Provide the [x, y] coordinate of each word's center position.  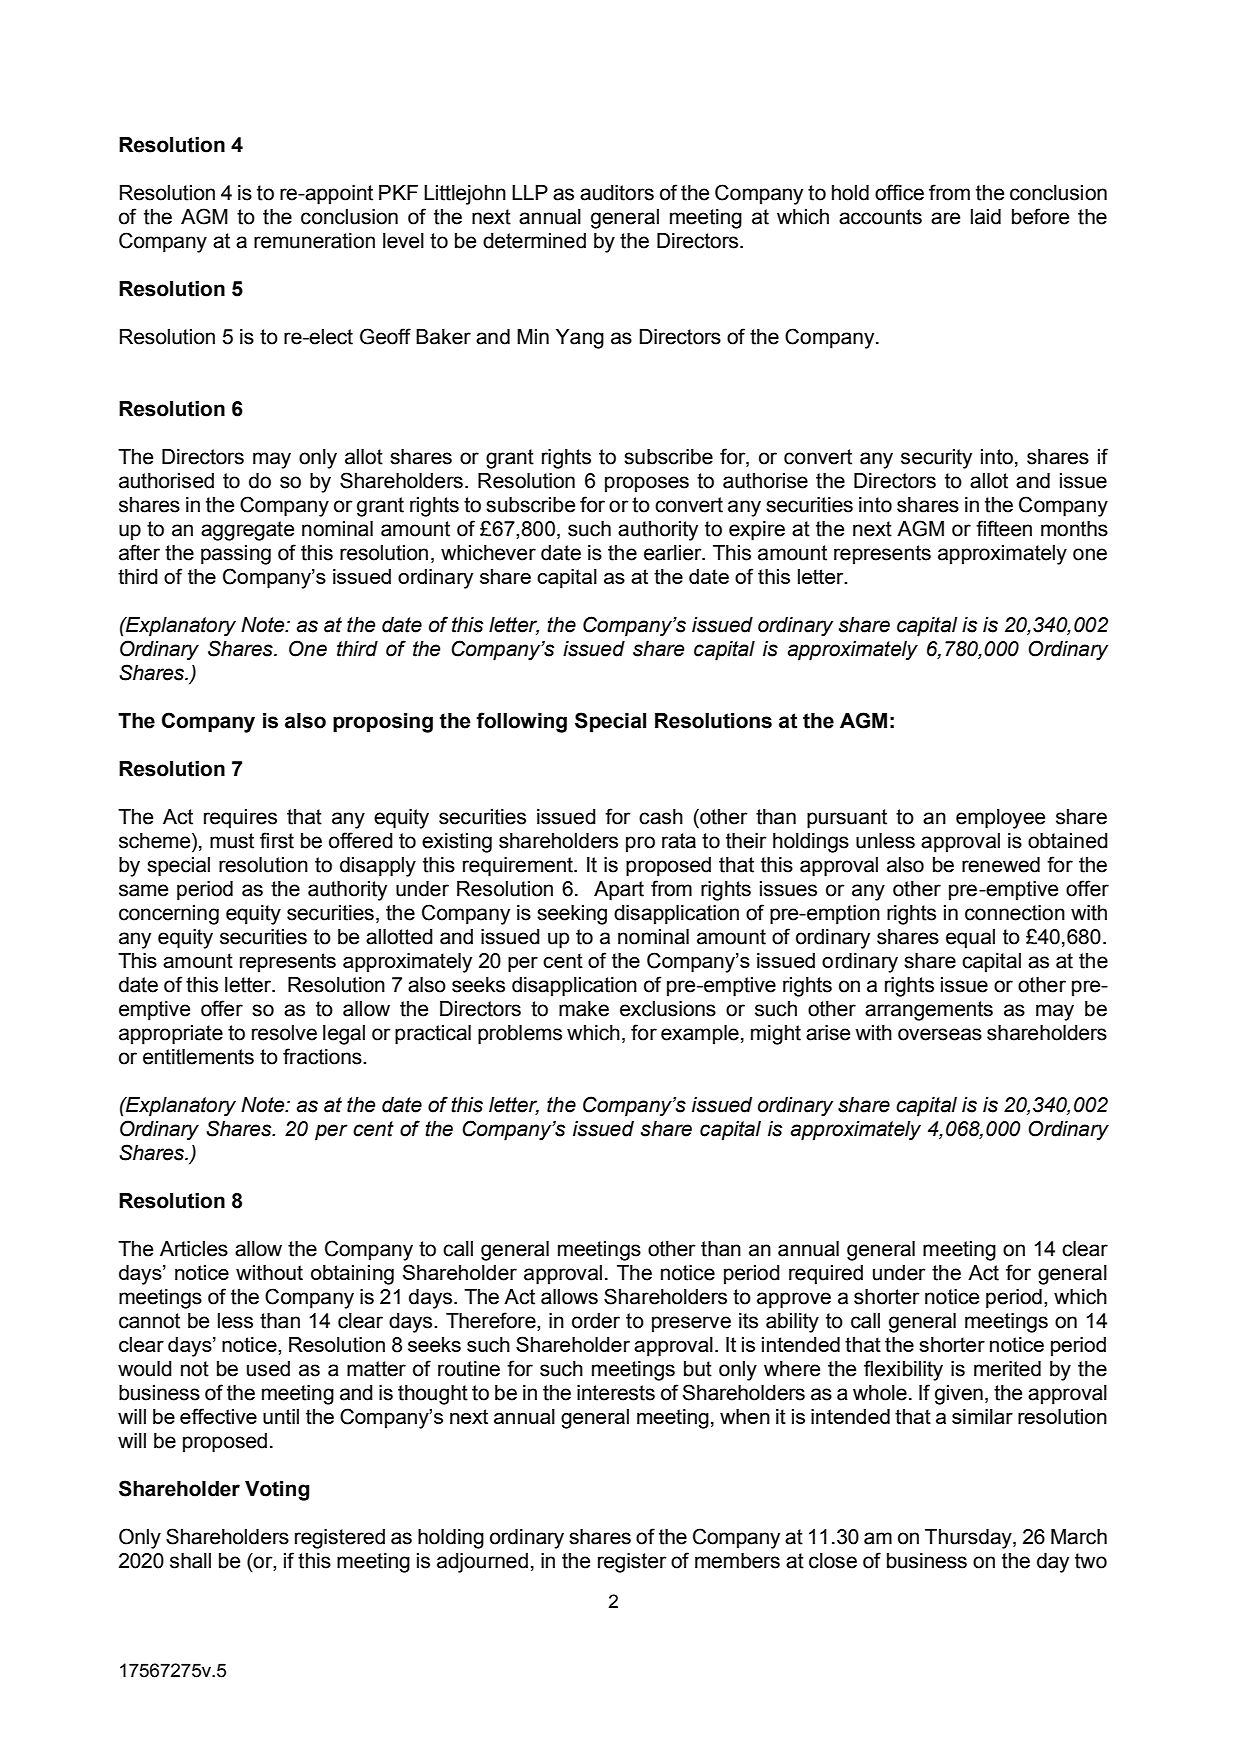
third [357, 649]
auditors [617, 193]
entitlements [198, 1057]
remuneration [314, 241]
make [584, 1009]
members [737, 1561]
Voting [277, 1491]
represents [882, 555]
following [521, 722]
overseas [940, 1034]
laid [986, 217]
